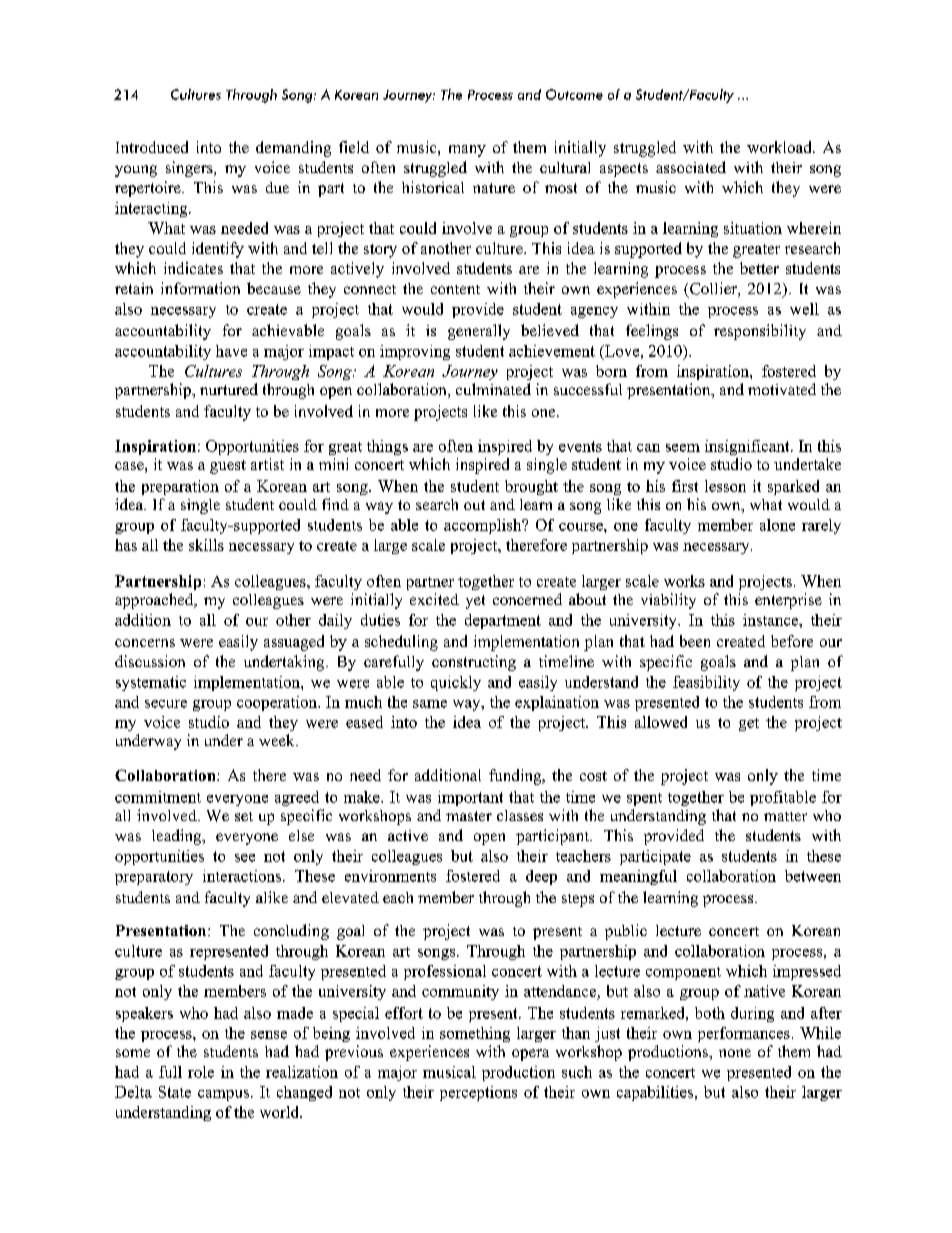 The width and height of the screenshot is (952, 1233). I want to click on enterprise, so click(788, 601).
